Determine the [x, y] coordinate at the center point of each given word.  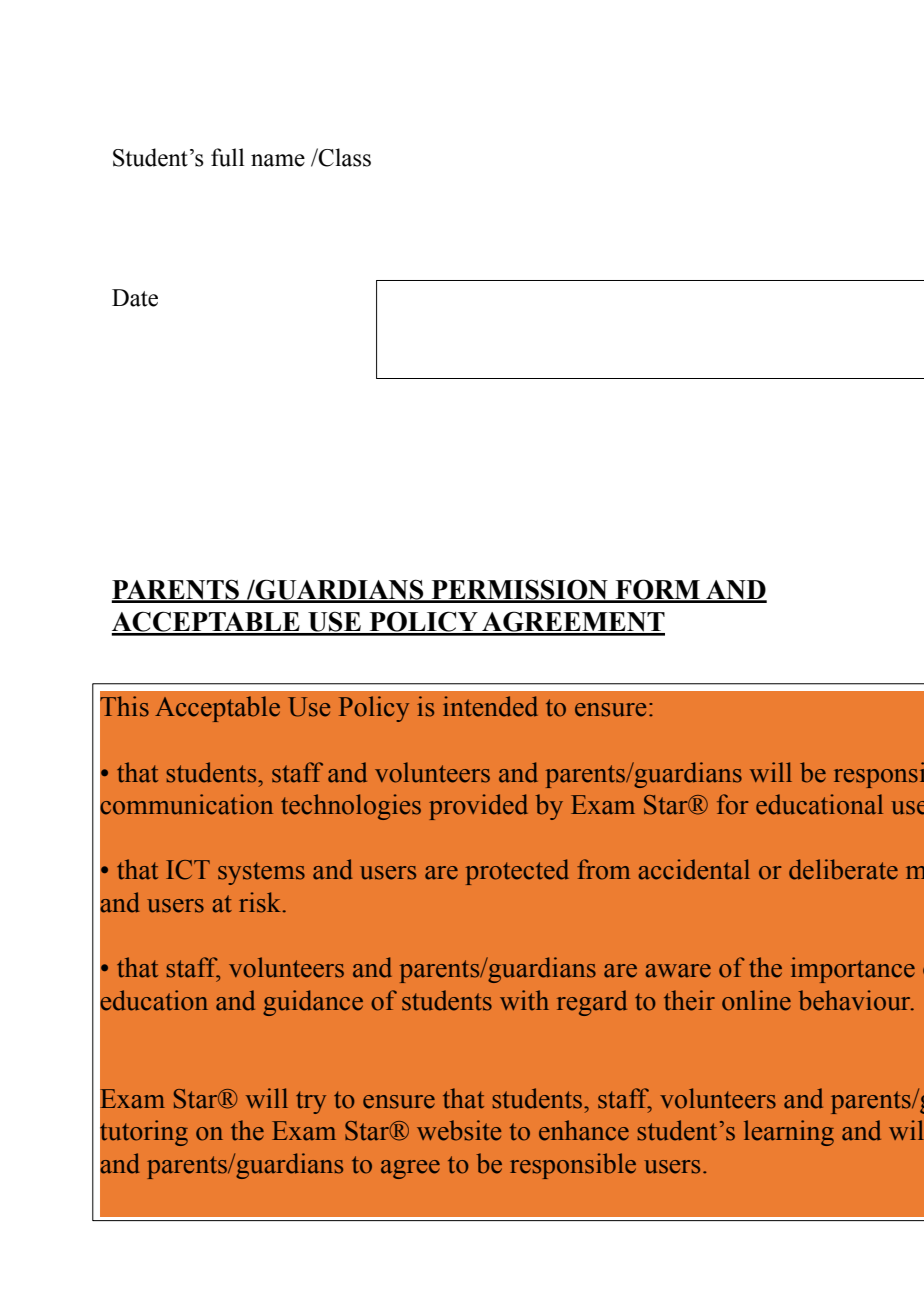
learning [789, 1133]
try [311, 1102]
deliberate [843, 869]
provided [478, 807]
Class [344, 157]
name [278, 160]
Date [135, 298]
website [459, 1130]
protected [517, 872]
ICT [188, 870]
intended [490, 706]
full [227, 157]
